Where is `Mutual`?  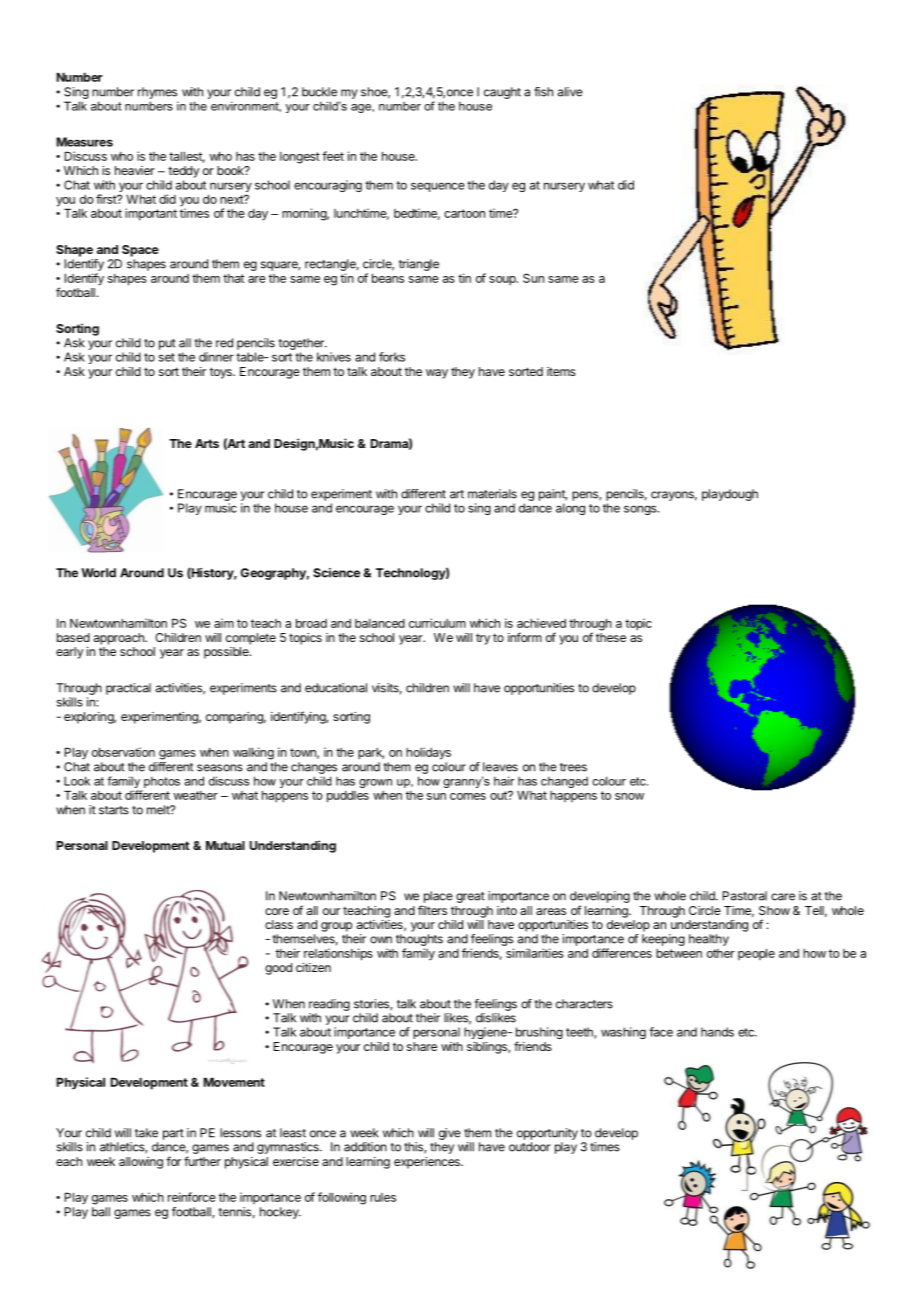
Mutual is located at coordinates (225, 845).
